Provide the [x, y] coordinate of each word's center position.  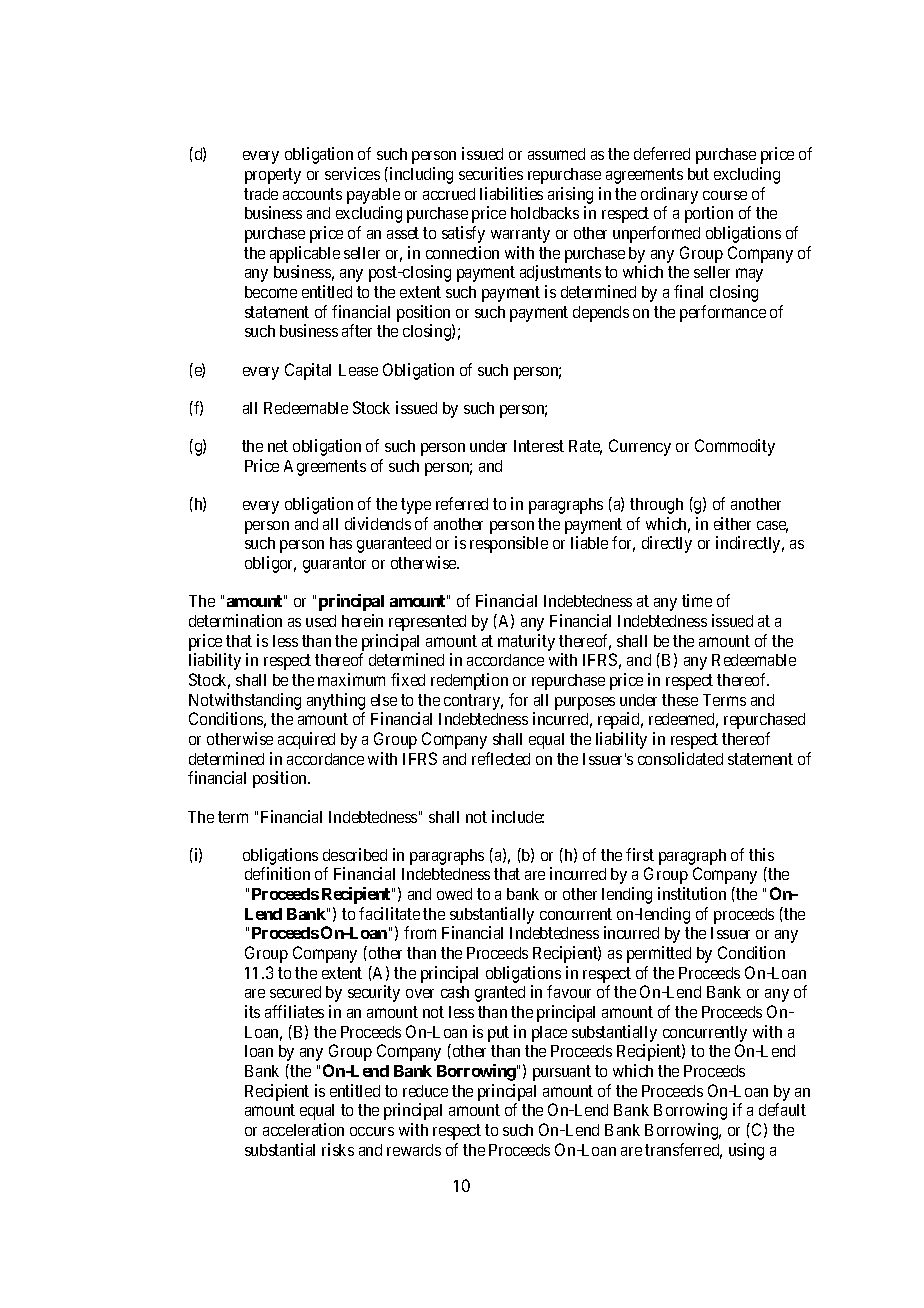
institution [692, 893]
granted [500, 994]
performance [723, 313]
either [732, 523]
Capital [308, 371]
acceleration [303, 1129]
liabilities [511, 193]
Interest [539, 446]
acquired [306, 740]
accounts [312, 194]
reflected [501, 758]
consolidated [680, 758]
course [725, 195]
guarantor [334, 565]
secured [295, 992]
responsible [509, 544]
